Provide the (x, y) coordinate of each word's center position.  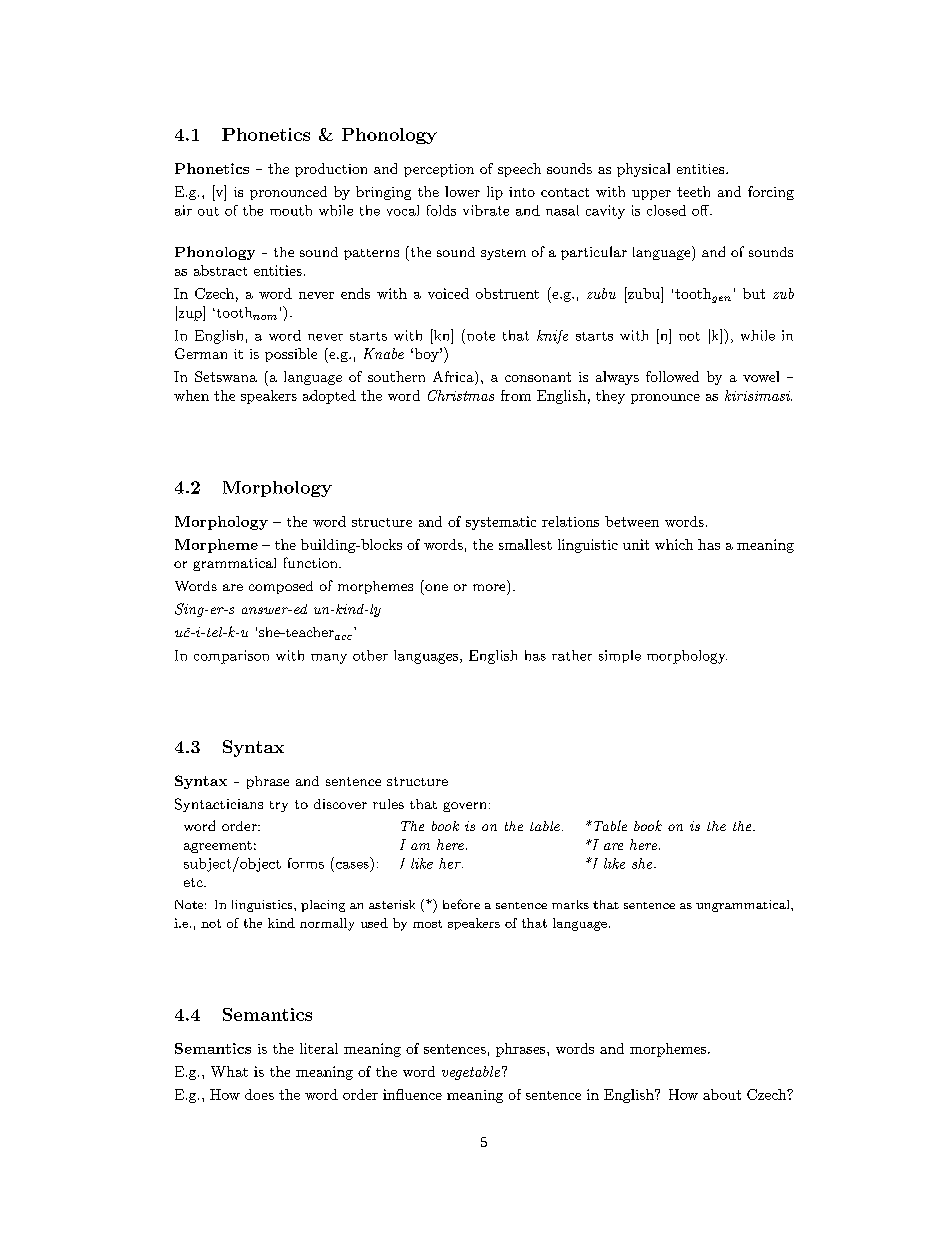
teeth (693, 191)
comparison (231, 657)
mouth (291, 210)
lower (462, 191)
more (489, 587)
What (229, 1071)
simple (620, 656)
